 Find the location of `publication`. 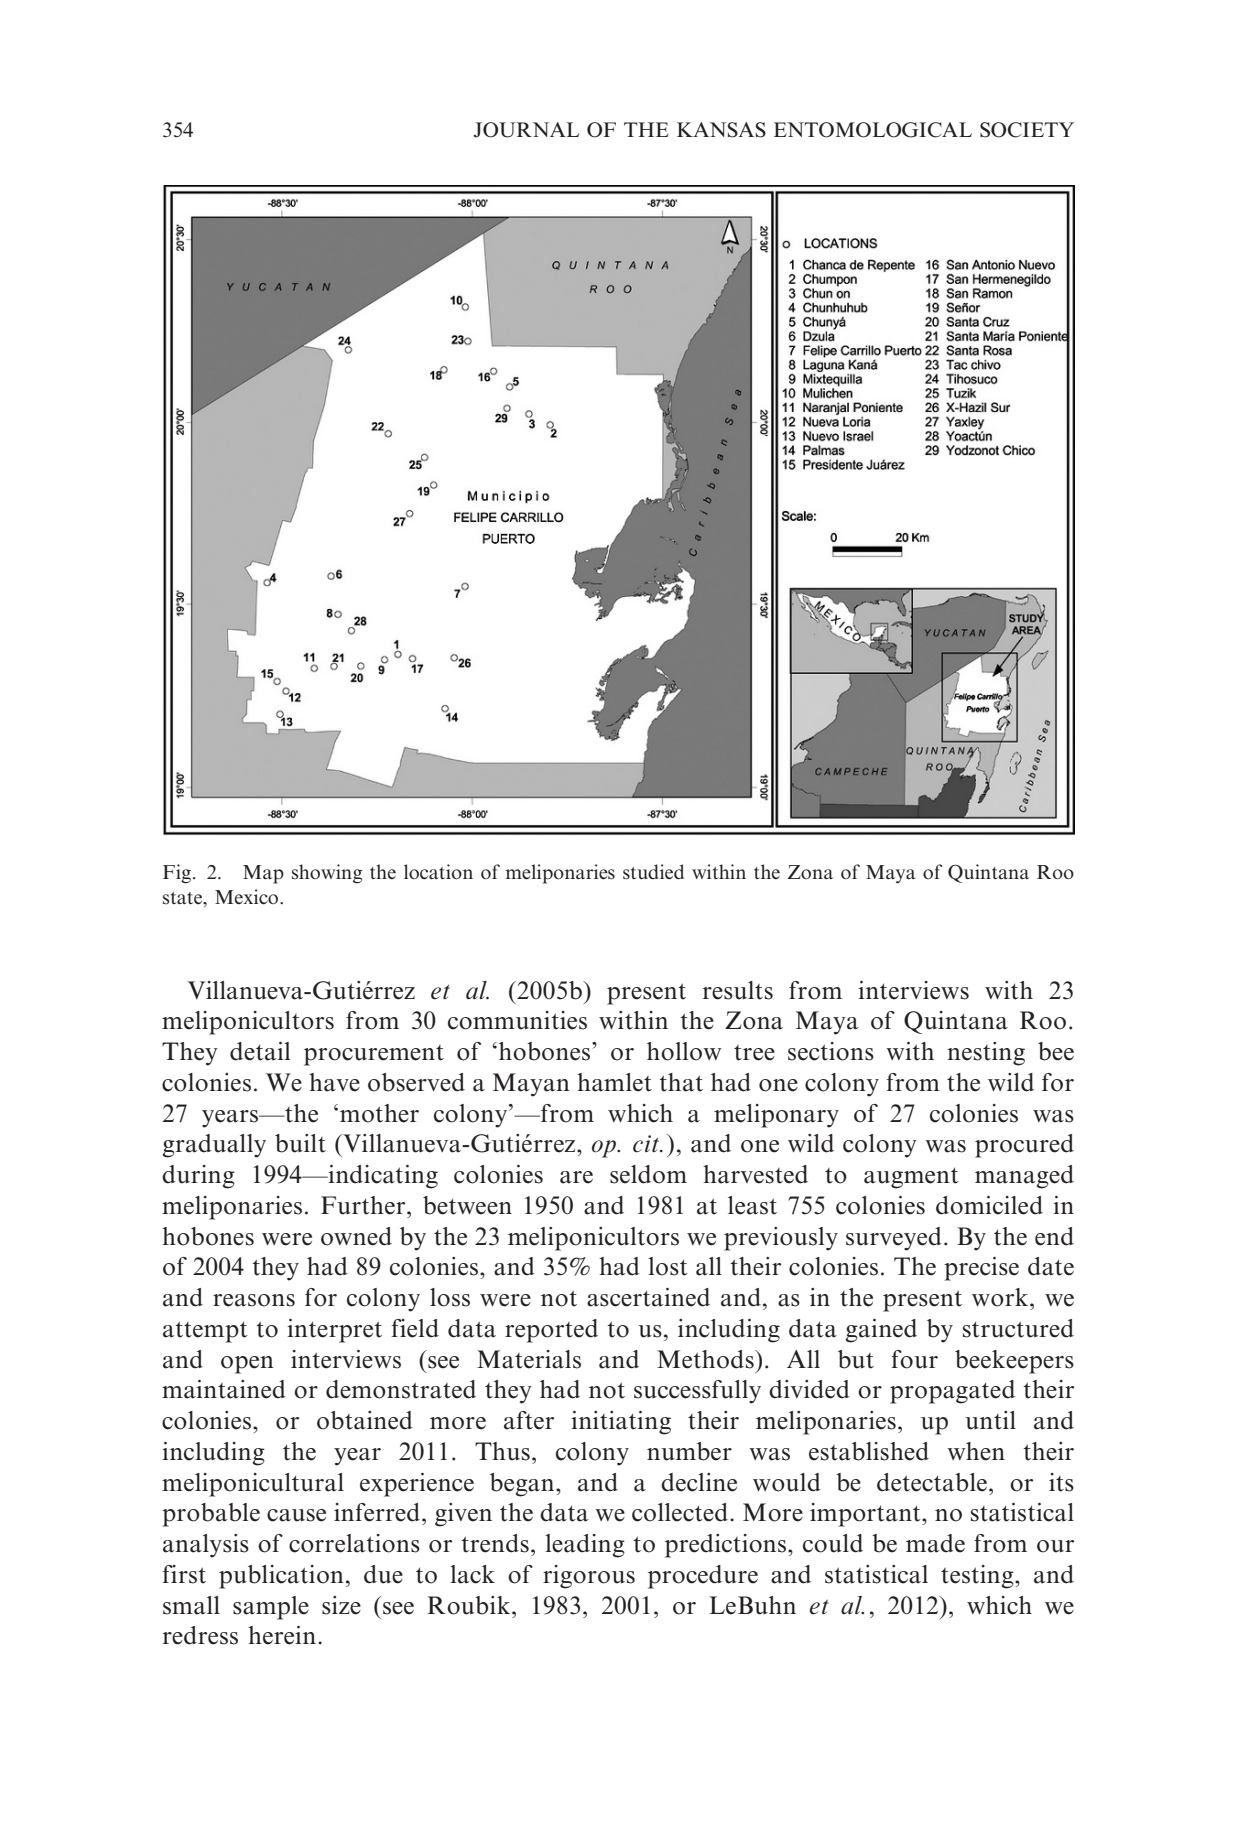

publication is located at coordinates (281, 1577).
